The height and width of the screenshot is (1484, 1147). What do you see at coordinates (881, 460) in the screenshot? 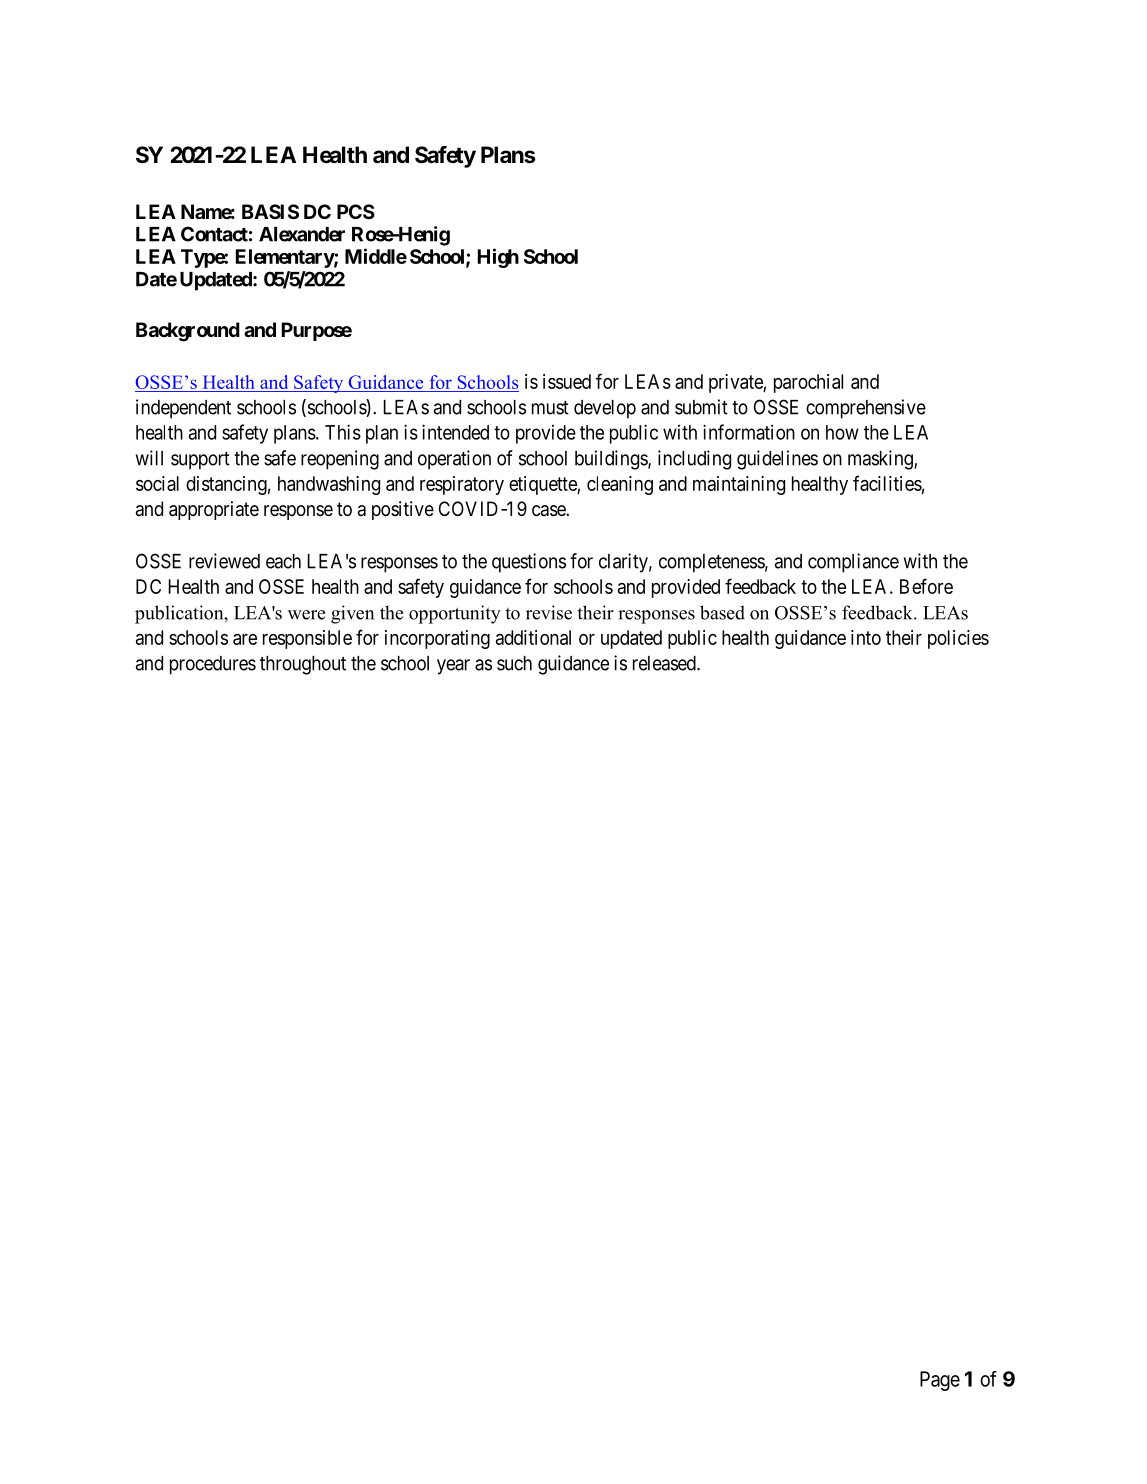
I see `masking` at bounding box center [881, 460].
